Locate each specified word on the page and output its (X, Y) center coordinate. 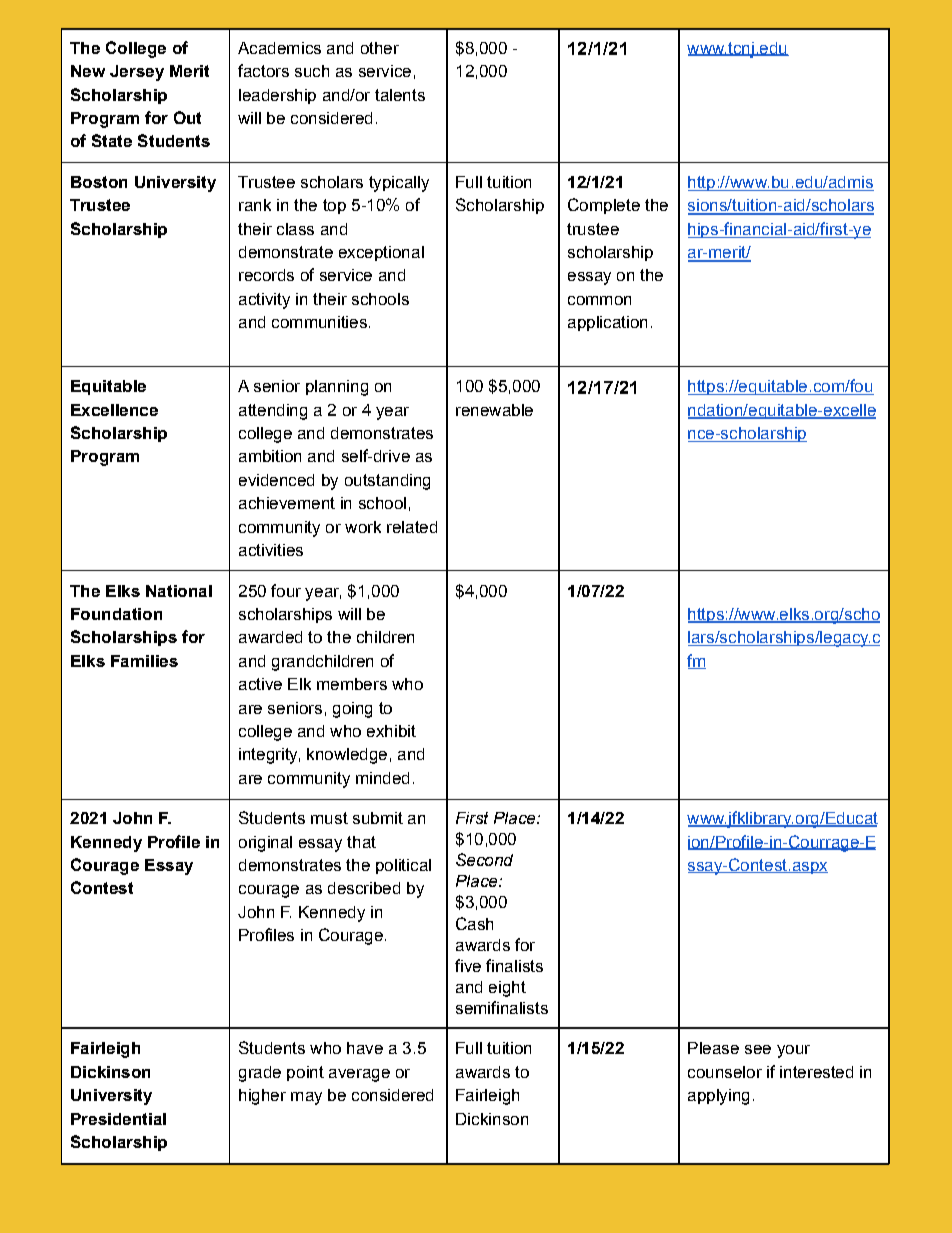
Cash (474, 923)
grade (260, 1074)
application (607, 323)
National (179, 591)
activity (264, 301)
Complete (604, 206)
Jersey (137, 73)
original (265, 844)
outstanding (387, 482)
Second (484, 859)
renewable (494, 410)
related (412, 527)
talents (400, 95)
